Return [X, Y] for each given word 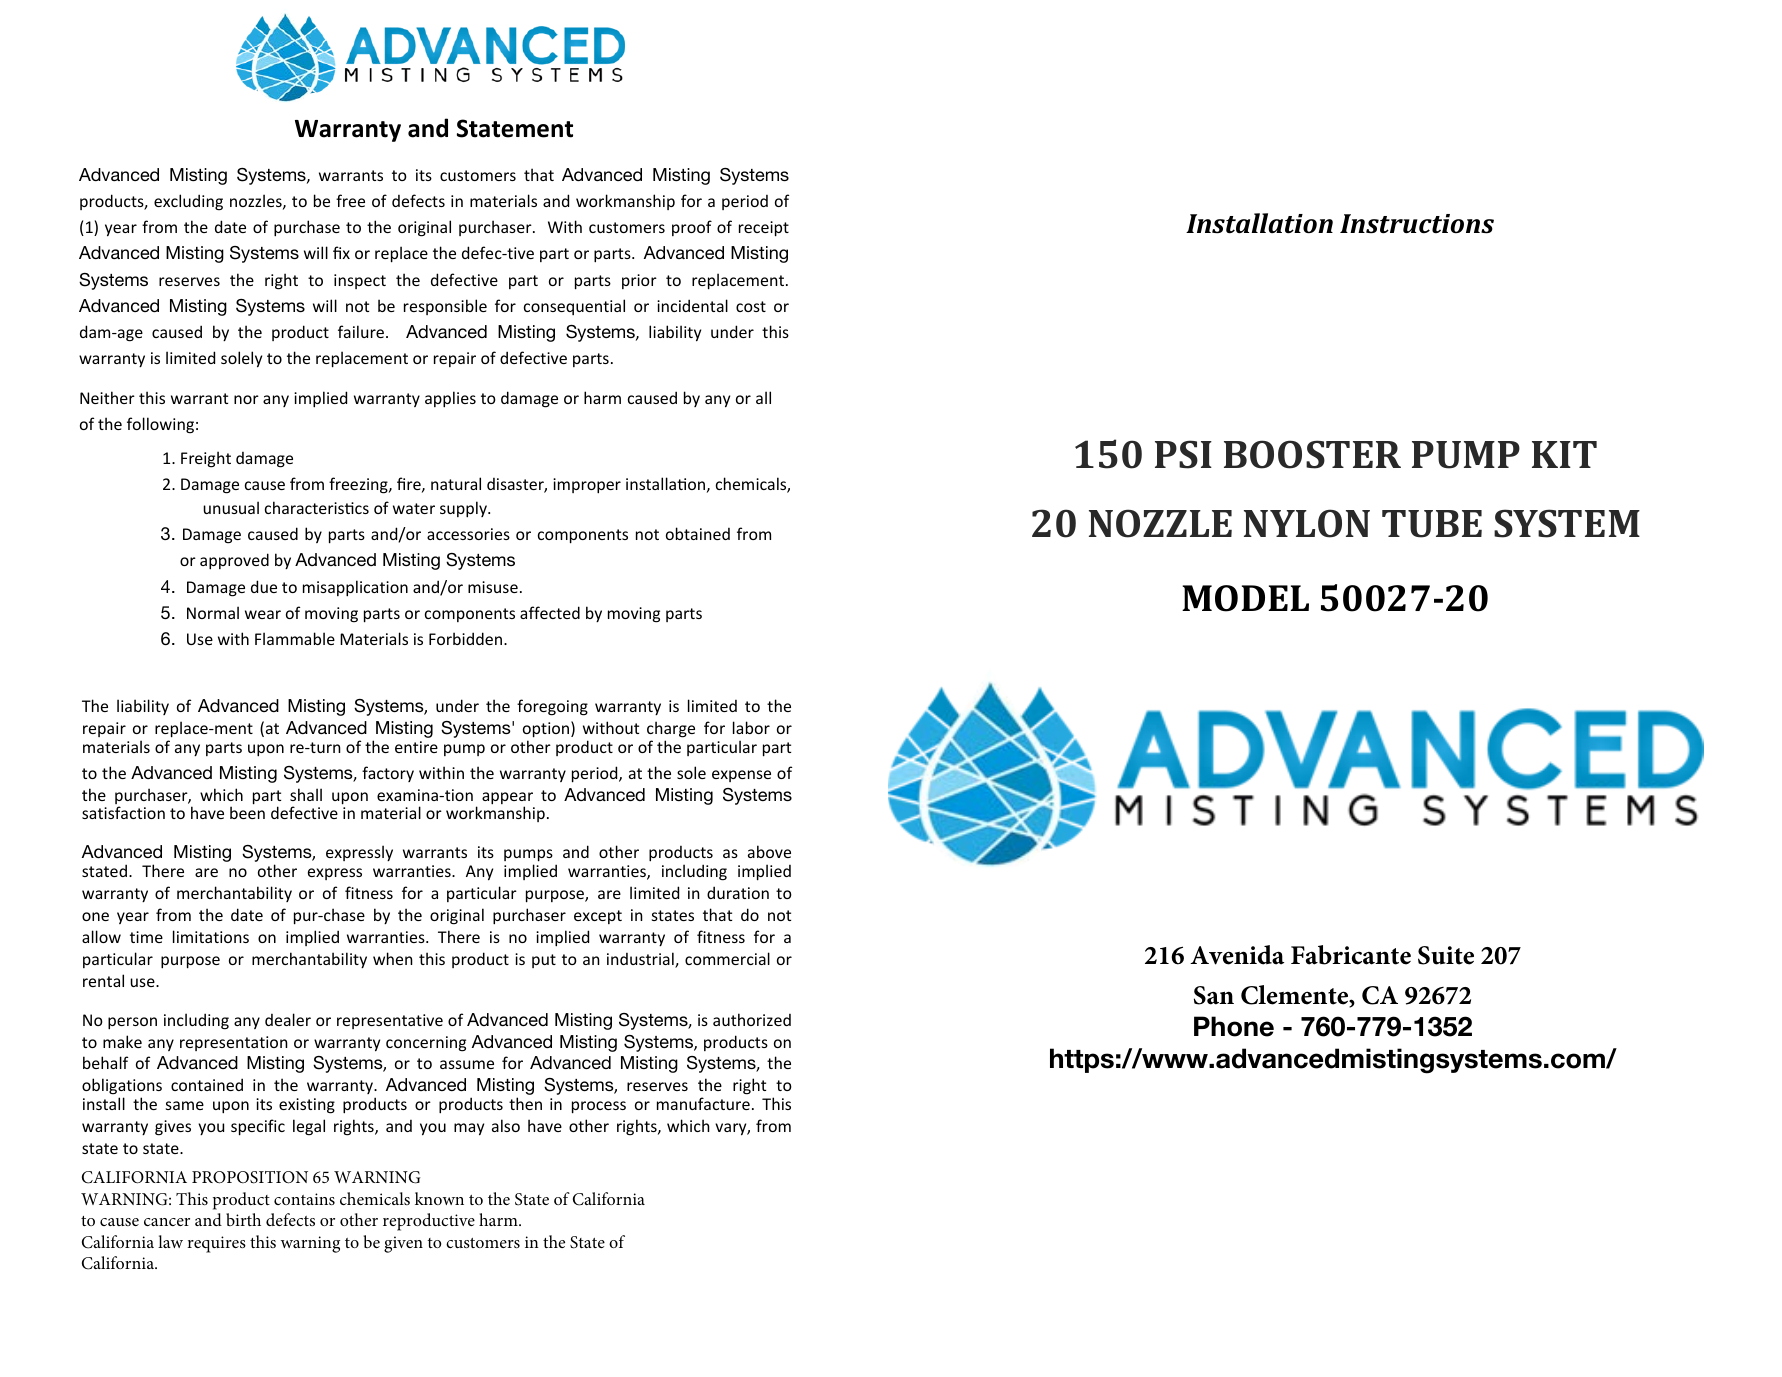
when [393, 958]
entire [416, 747]
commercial [727, 958]
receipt [764, 229]
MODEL [1245, 598]
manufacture [703, 1103]
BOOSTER [1312, 454]
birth [243, 1219]
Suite [1446, 955]
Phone [1234, 1026]
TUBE [1432, 524]
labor [751, 727]
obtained [698, 533]
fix [341, 252]
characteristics [317, 507]
